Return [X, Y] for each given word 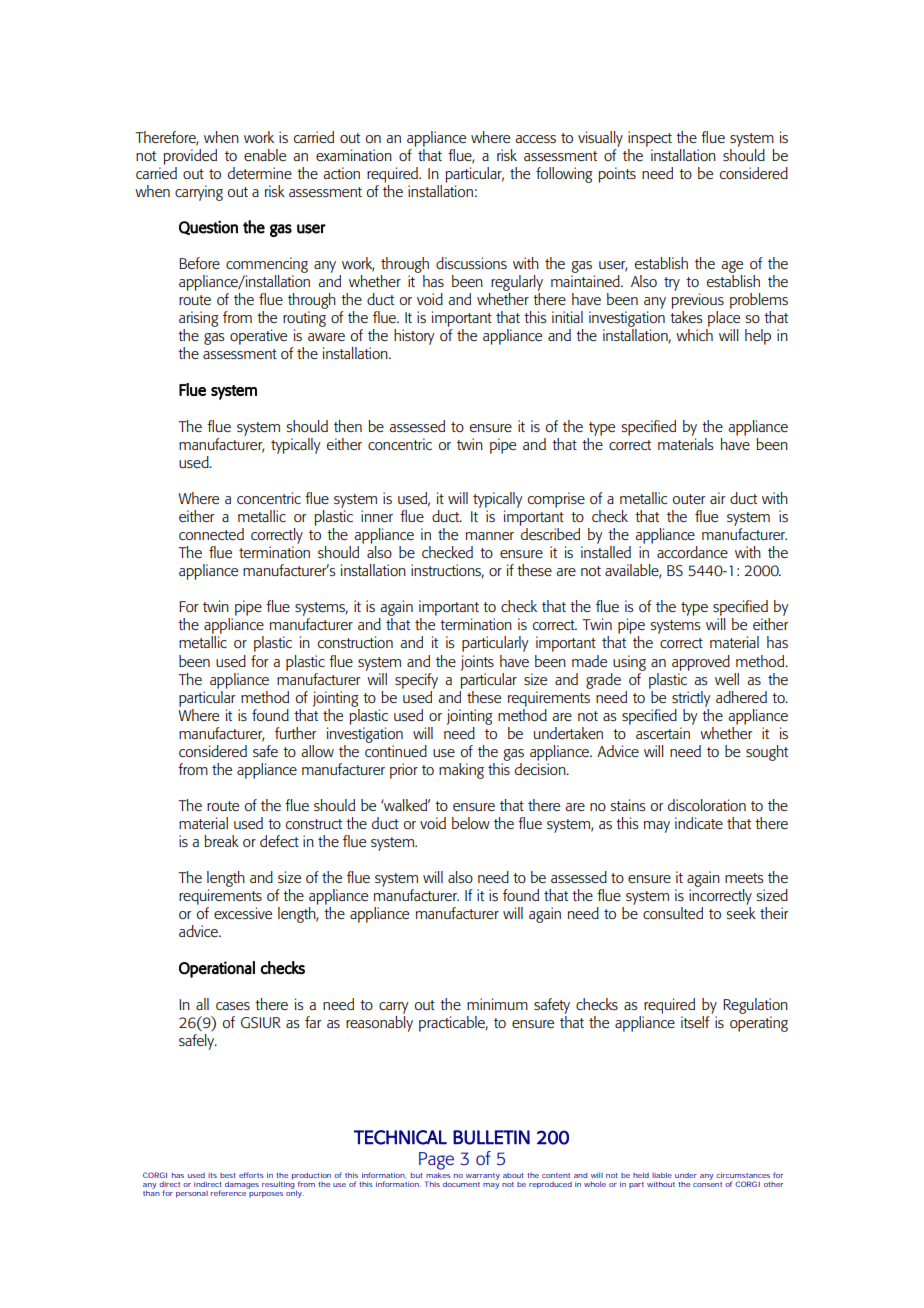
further [295, 733]
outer [689, 499]
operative [258, 337]
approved [701, 663]
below [471, 823]
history [414, 337]
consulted [673, 913]
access [535, 139]
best [228, 1175]
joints [477, 663]
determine [260, 173]
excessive [243, 913]
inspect [650, 139]
